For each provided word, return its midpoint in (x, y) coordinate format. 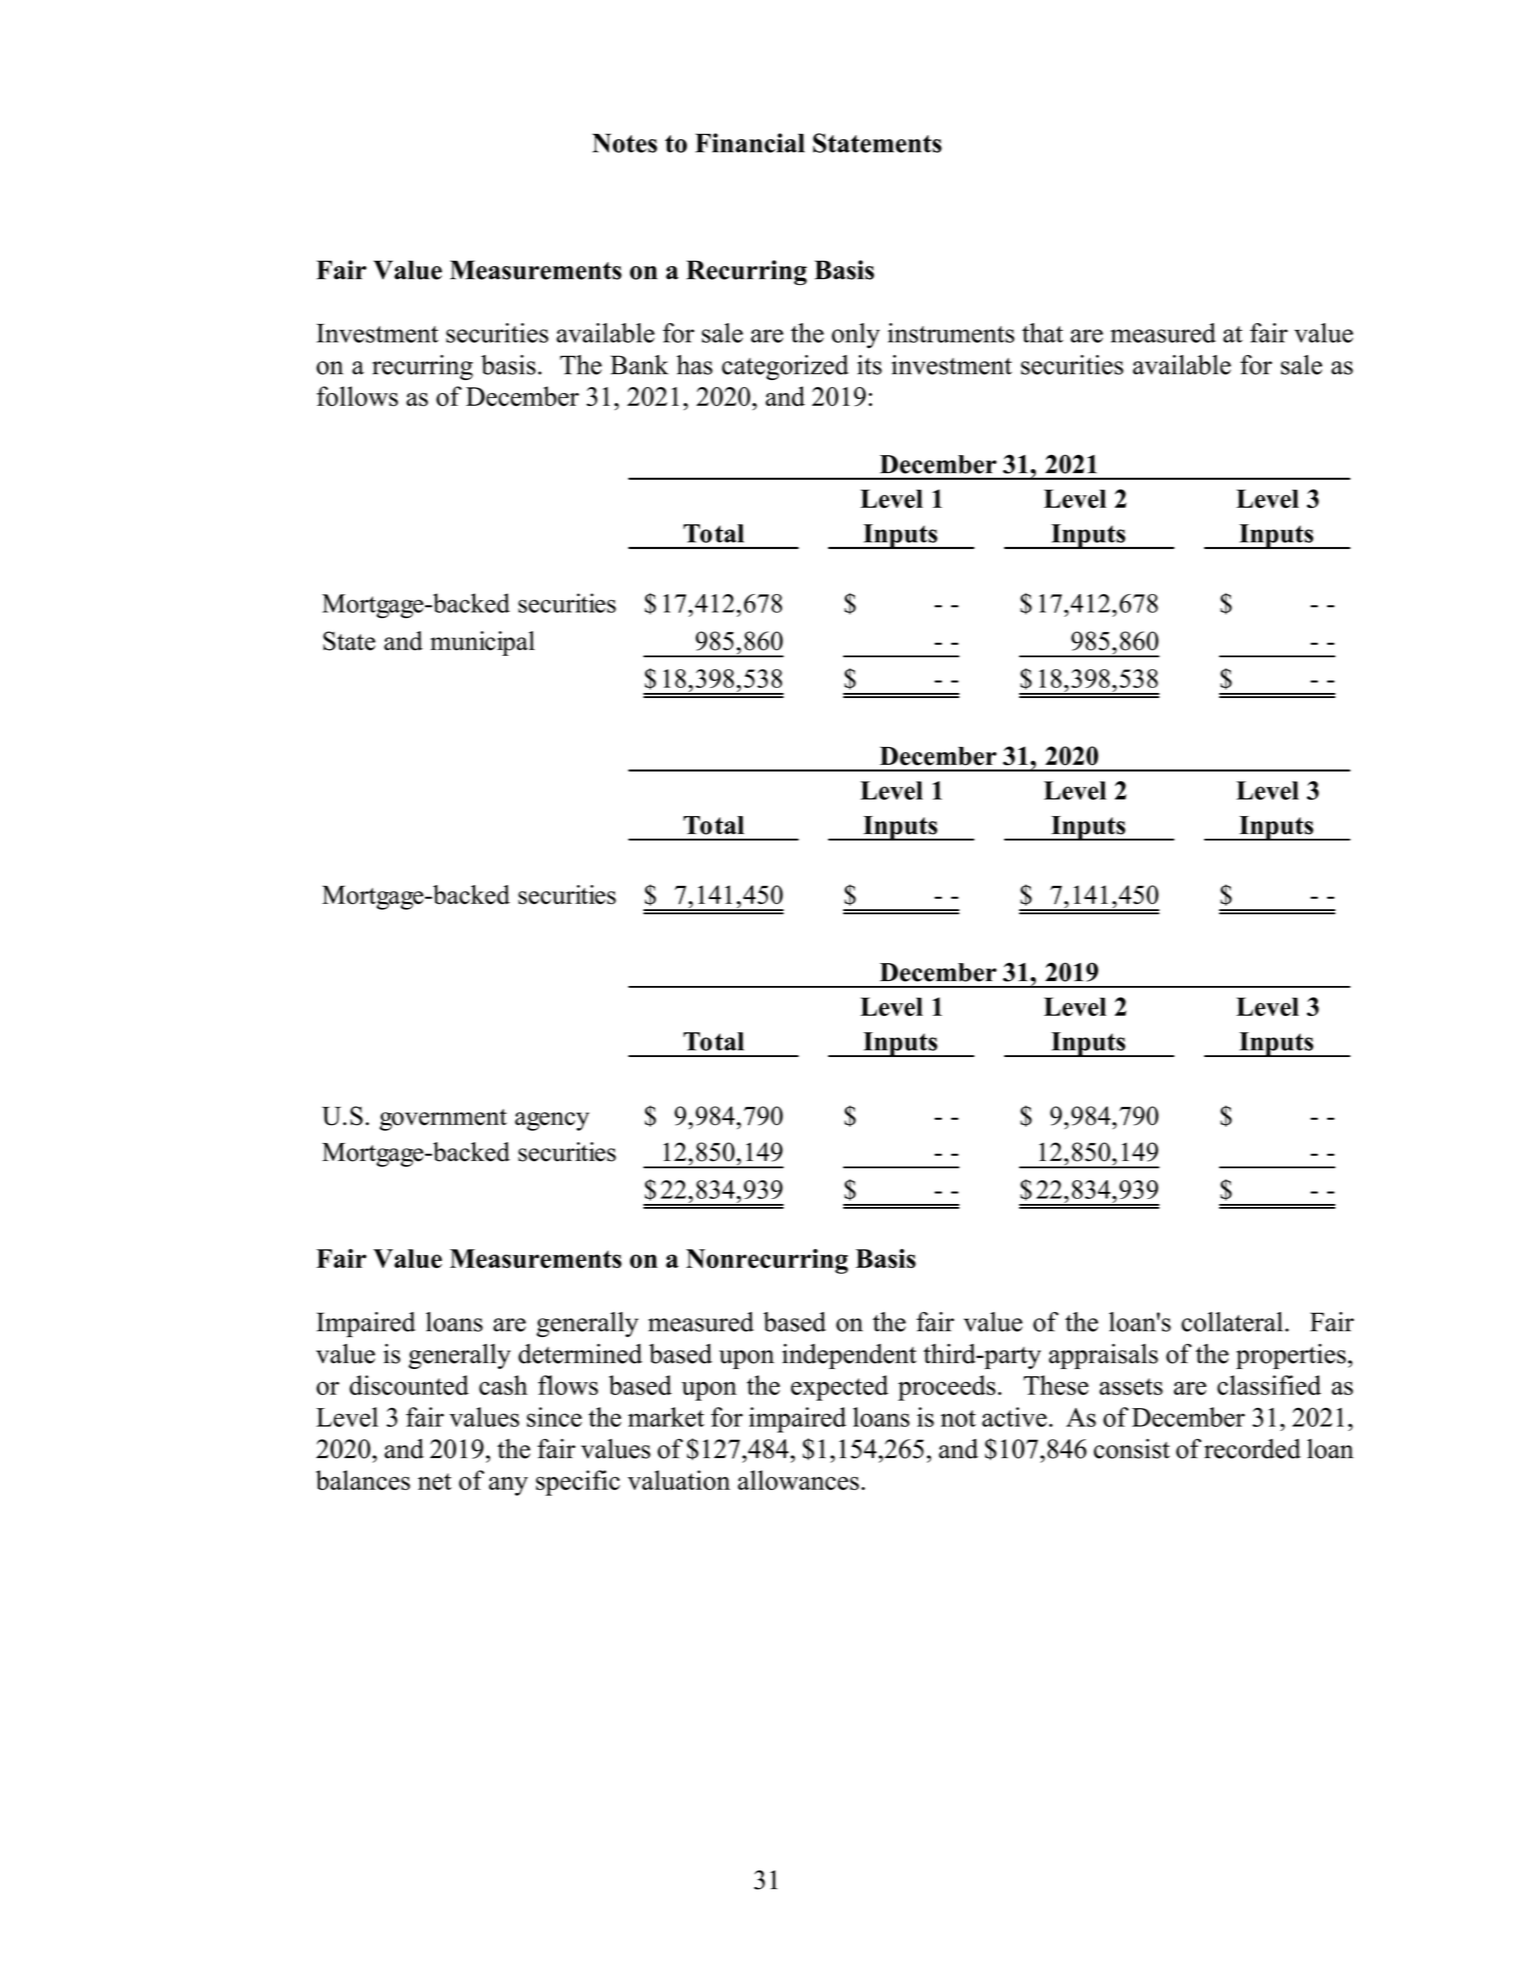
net (435, 1481)
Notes (624, 143)
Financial (750, 143)
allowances (798, 1480)
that (1042, 333)
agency (552, 1121)
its (869, 365)
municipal (482, 643)
